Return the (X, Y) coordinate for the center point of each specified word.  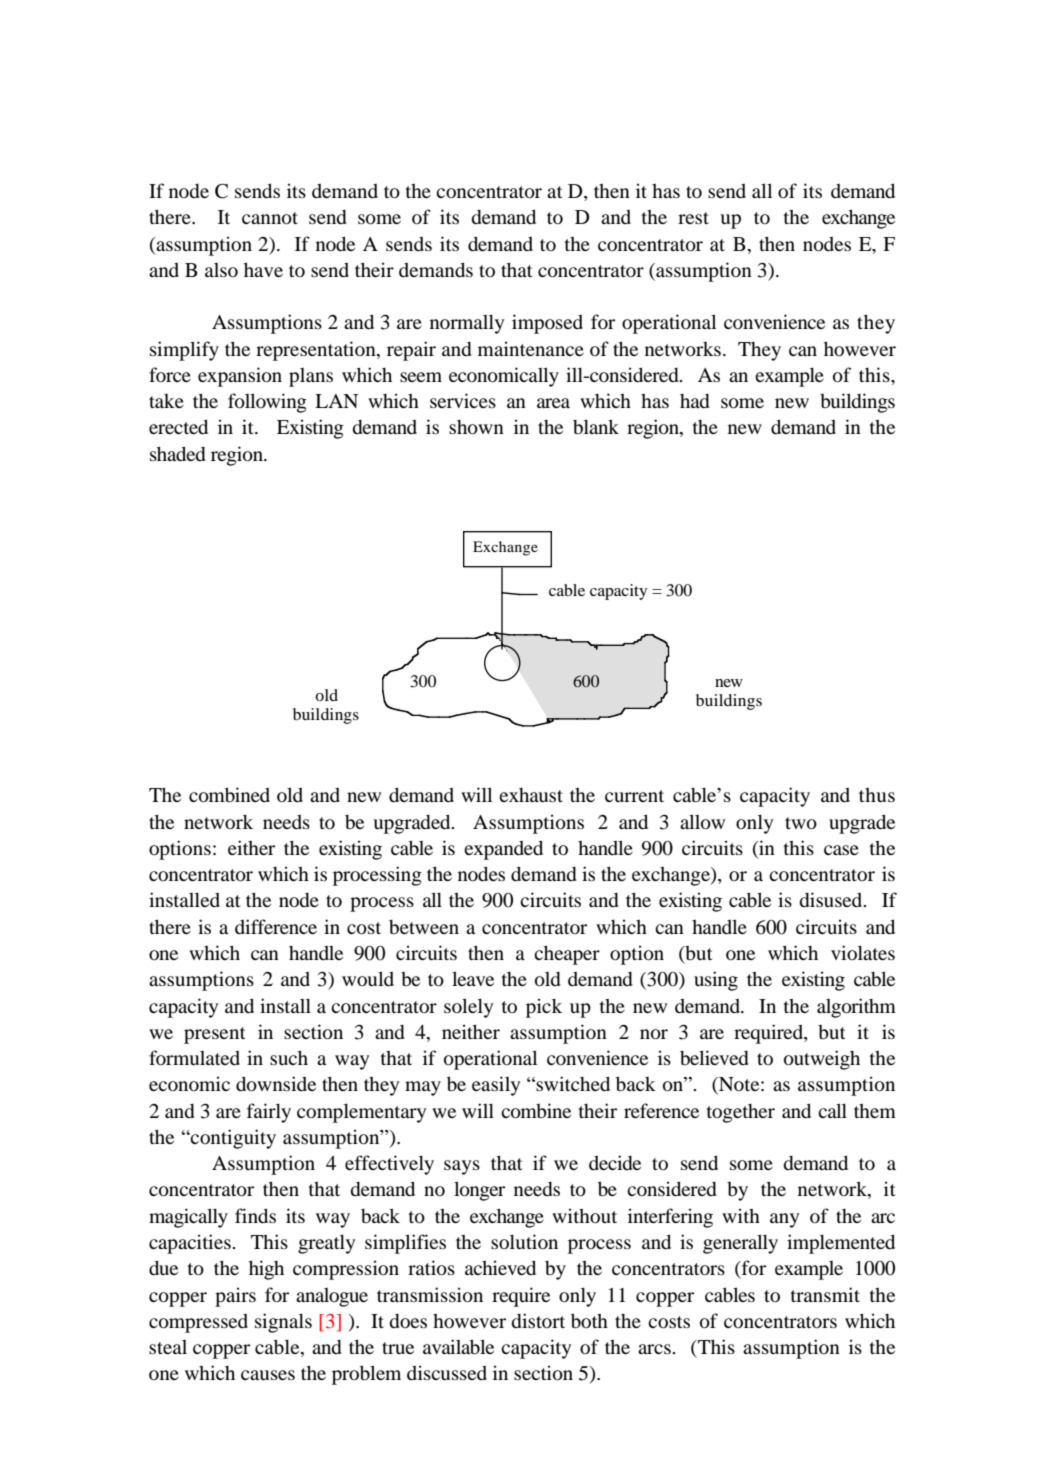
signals (283, 1323)
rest (693, 218)
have (263, 269)
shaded (178, 453)
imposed (547, 324)
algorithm (856, 1008)
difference (276, 926)
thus (877, 795)
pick (544, 1008)
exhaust (531, 795)
